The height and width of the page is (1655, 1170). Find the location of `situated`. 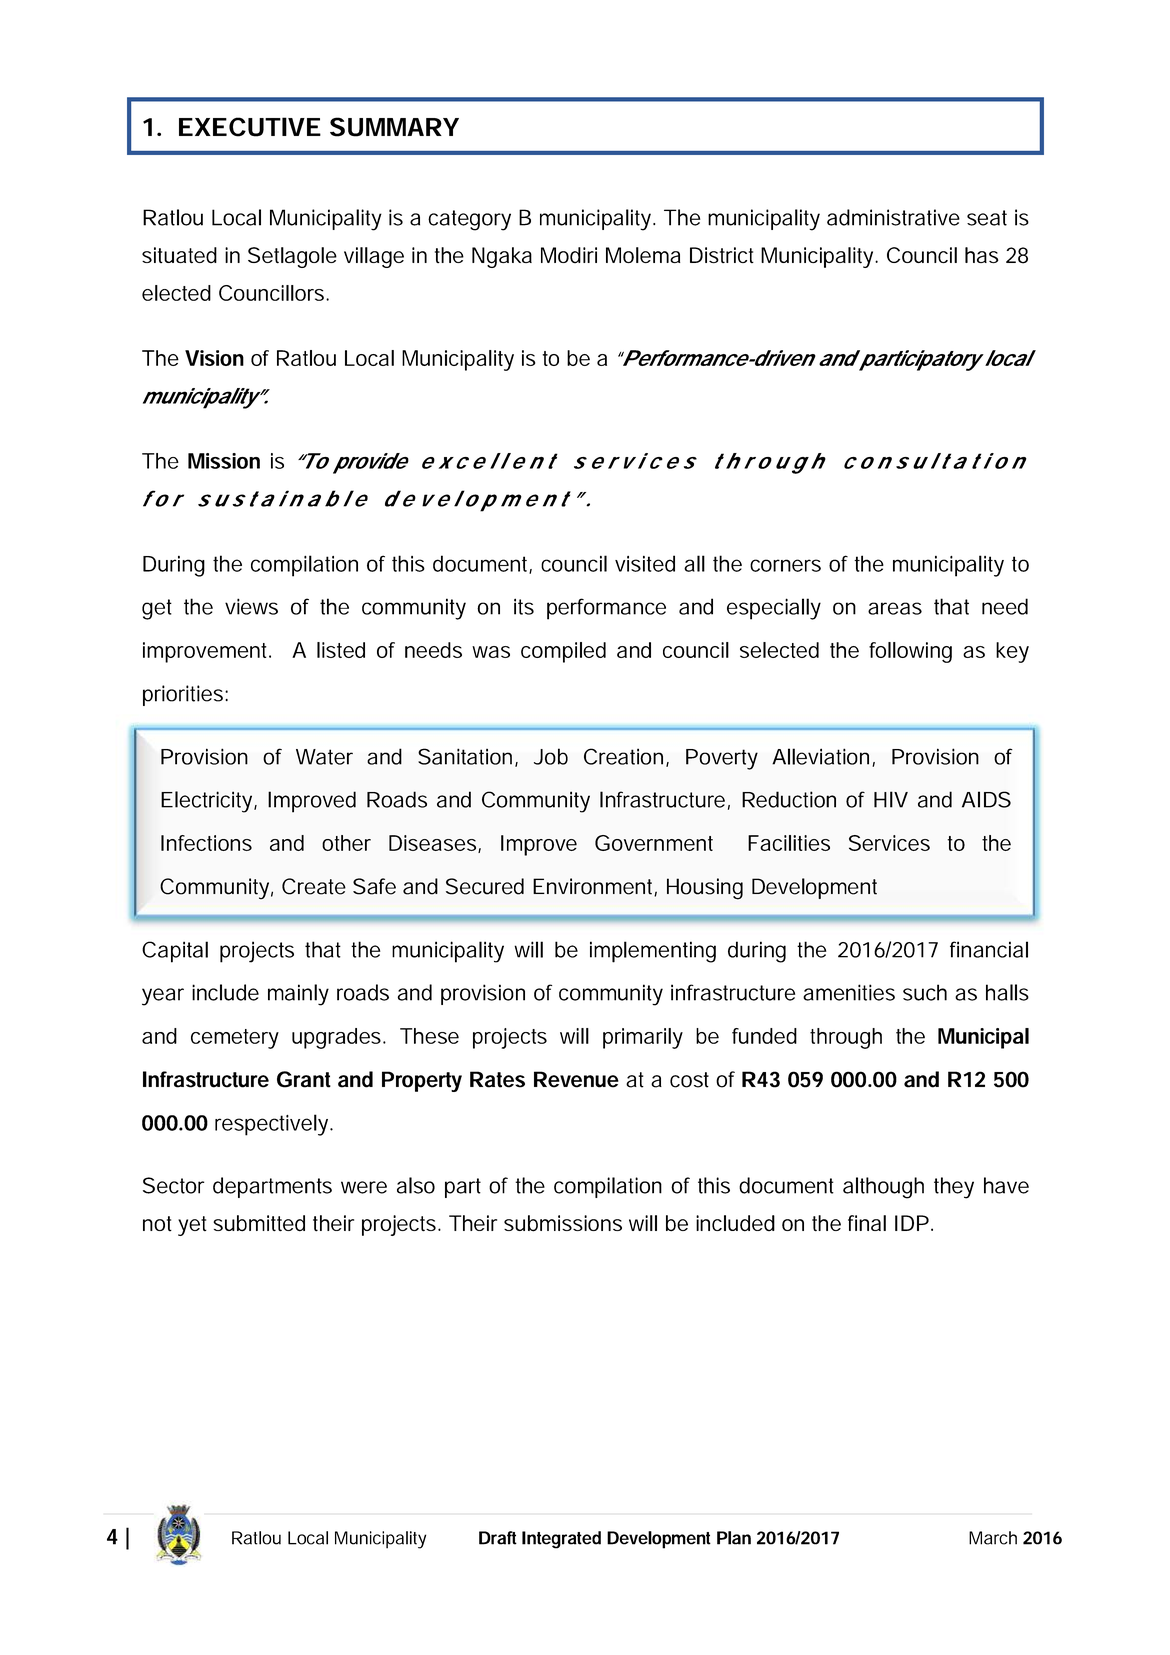

situated is located at coordinates (179, 255).
